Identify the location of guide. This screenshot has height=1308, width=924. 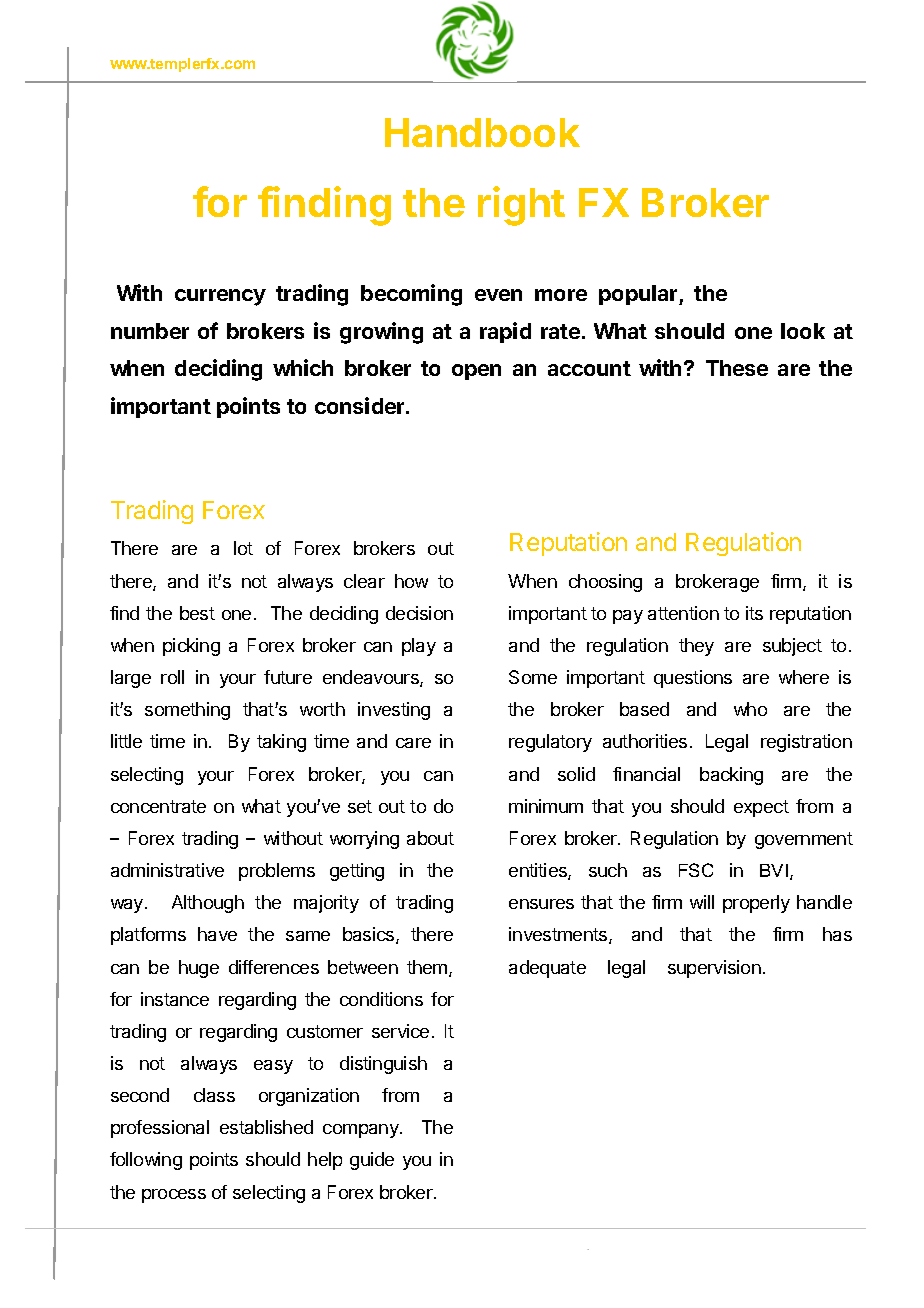
(372, 1161).
